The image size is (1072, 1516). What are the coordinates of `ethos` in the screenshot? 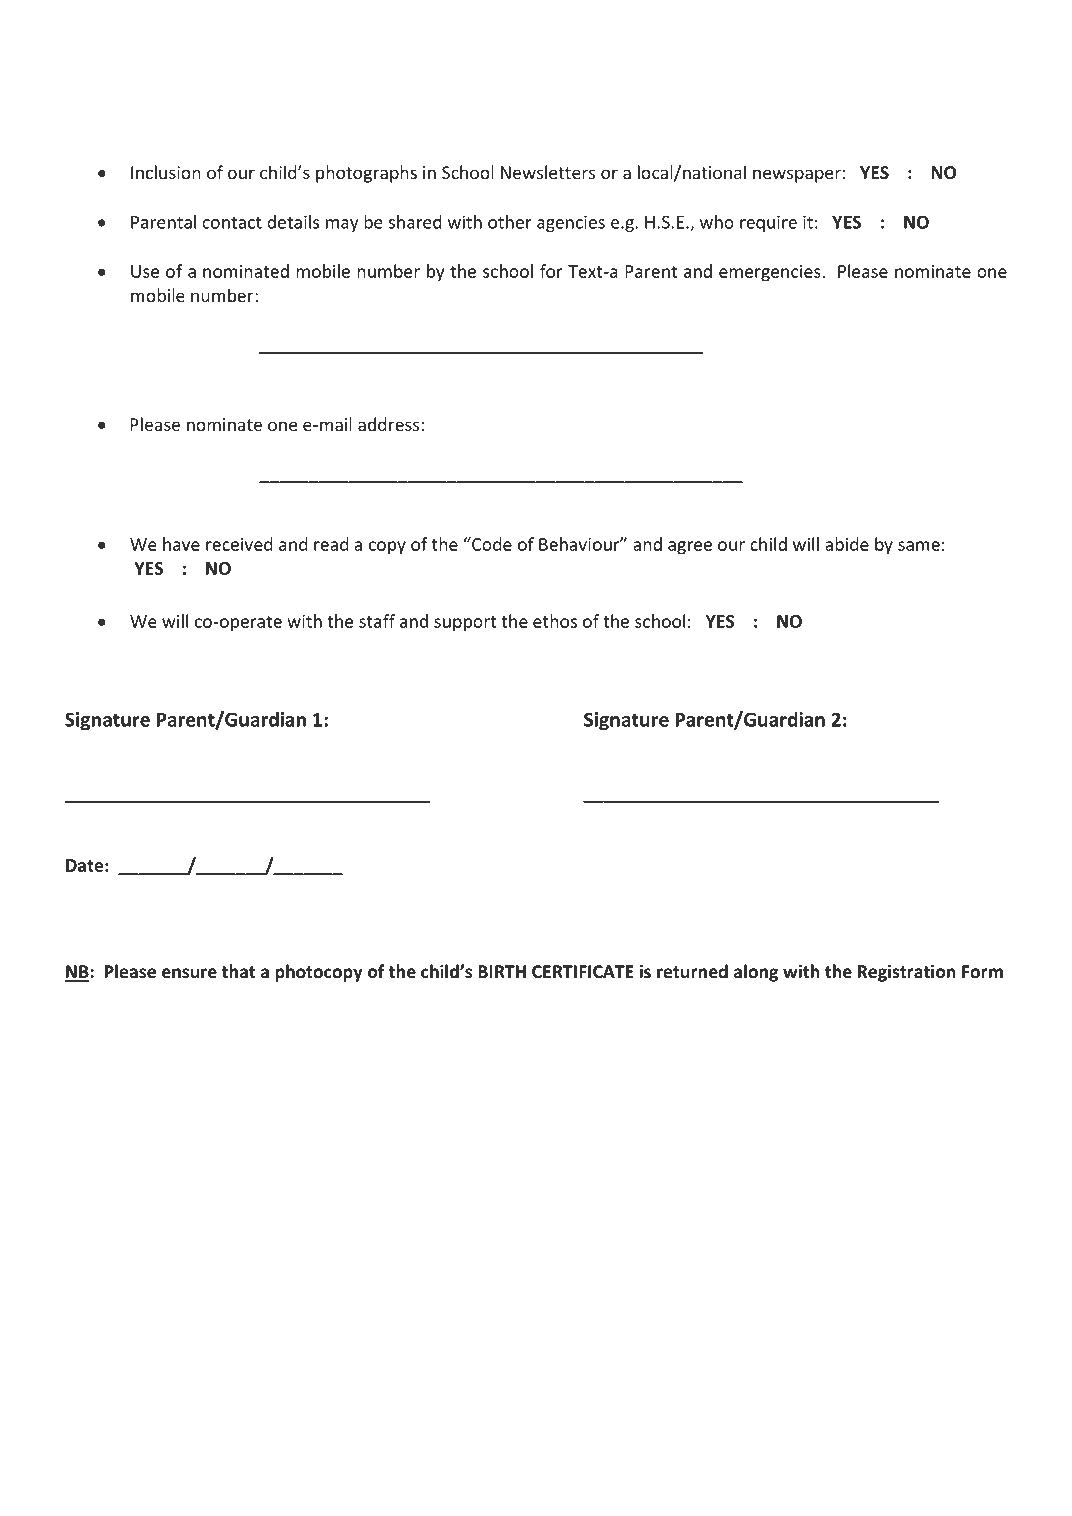 It's located at (555, 621).
